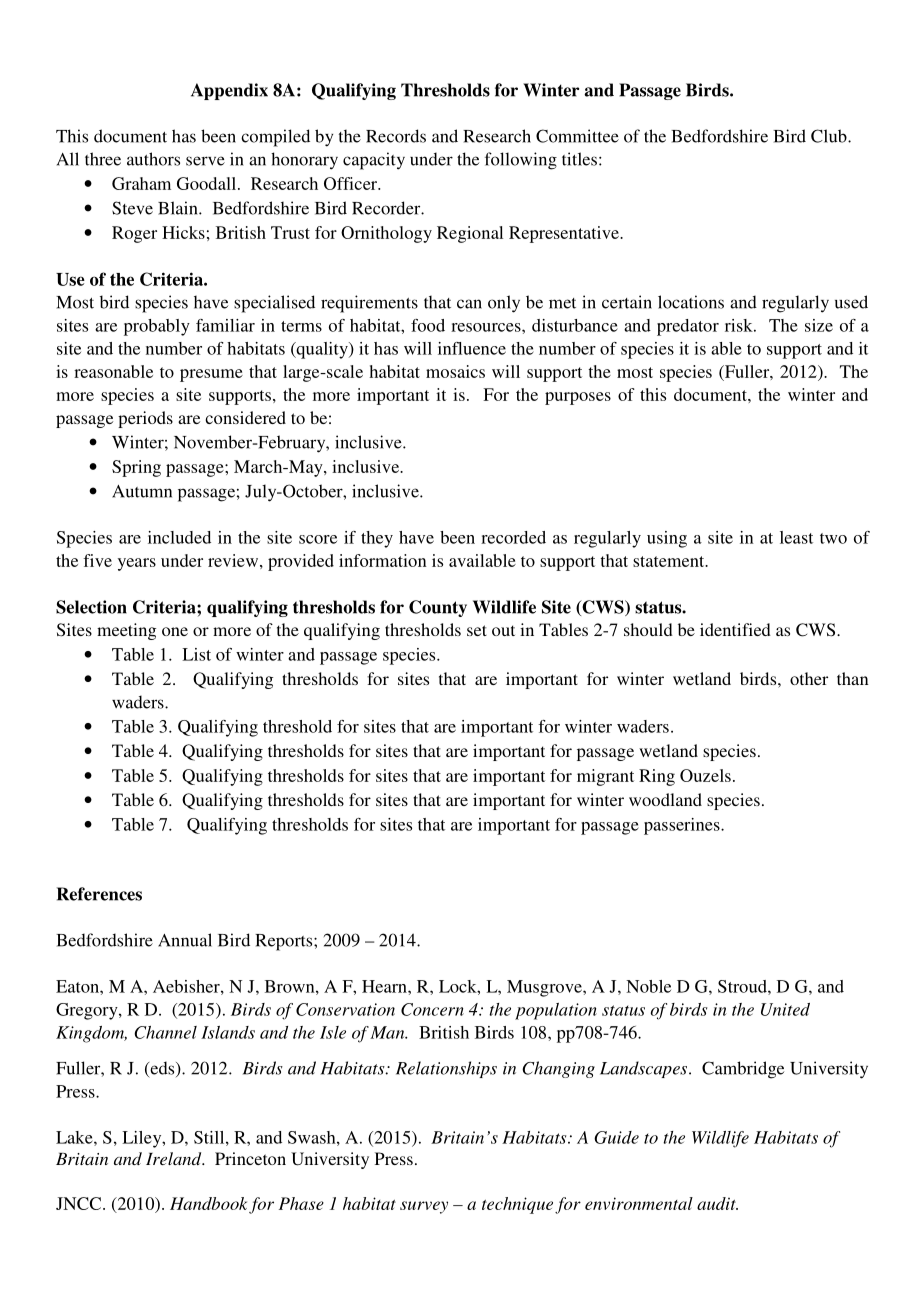 This screenshot has height=1308, width=924. Describe the element at coordinates (717, 1203) in the screenshot. I see `audit` at that location.
